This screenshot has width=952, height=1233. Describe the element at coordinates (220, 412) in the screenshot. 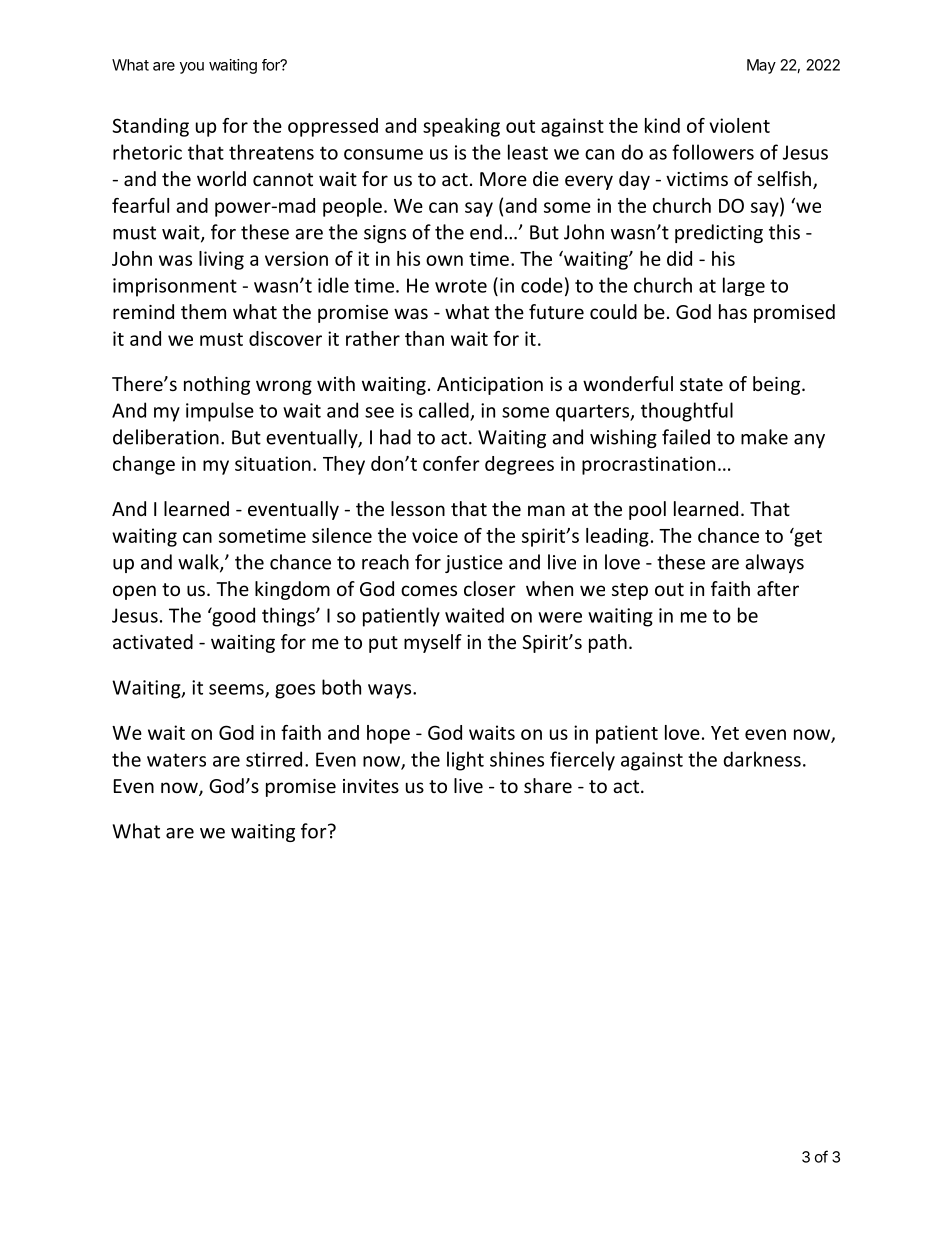

I see `impulse` at that location.
